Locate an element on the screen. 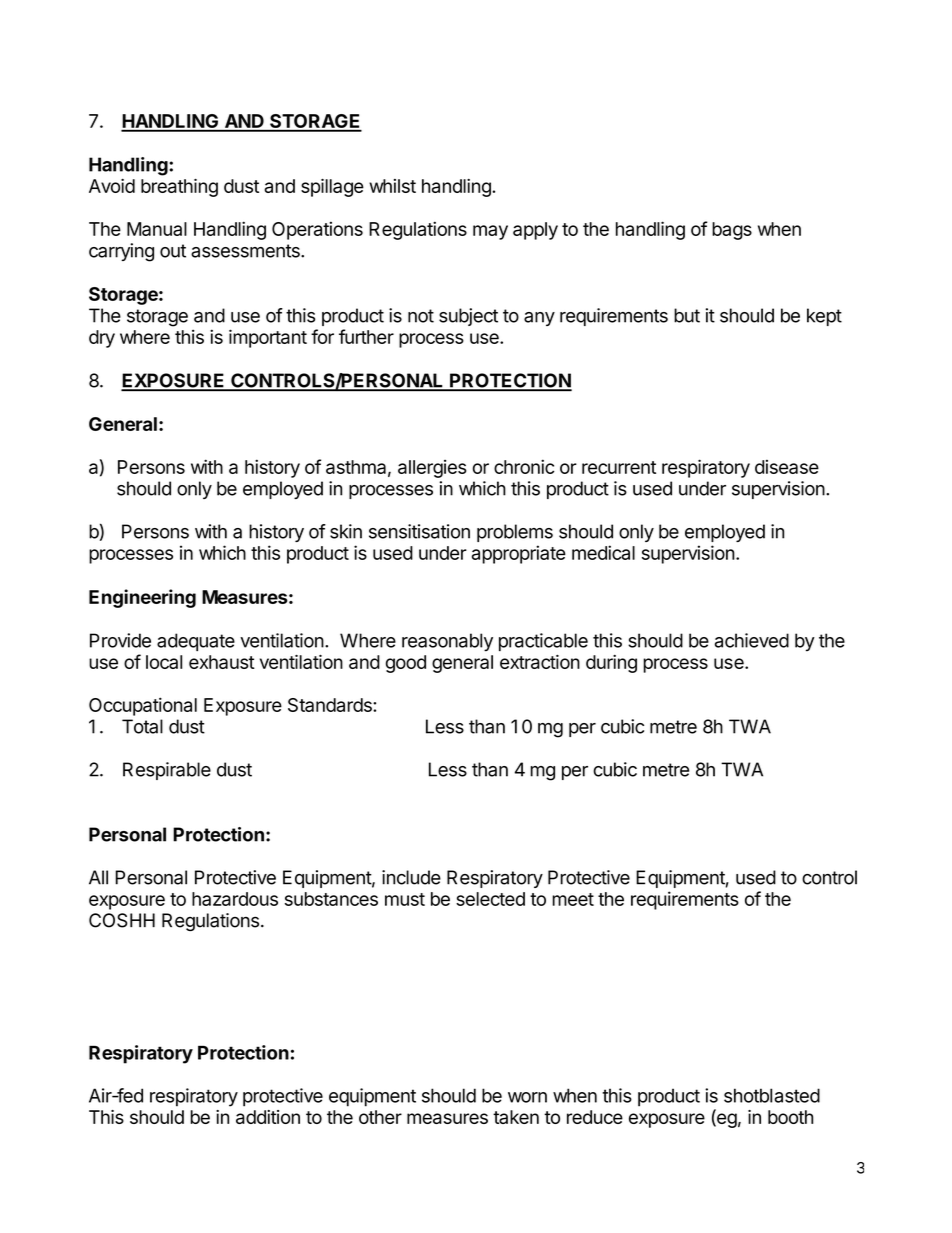  Manual is located at coordinates (157, 229).
